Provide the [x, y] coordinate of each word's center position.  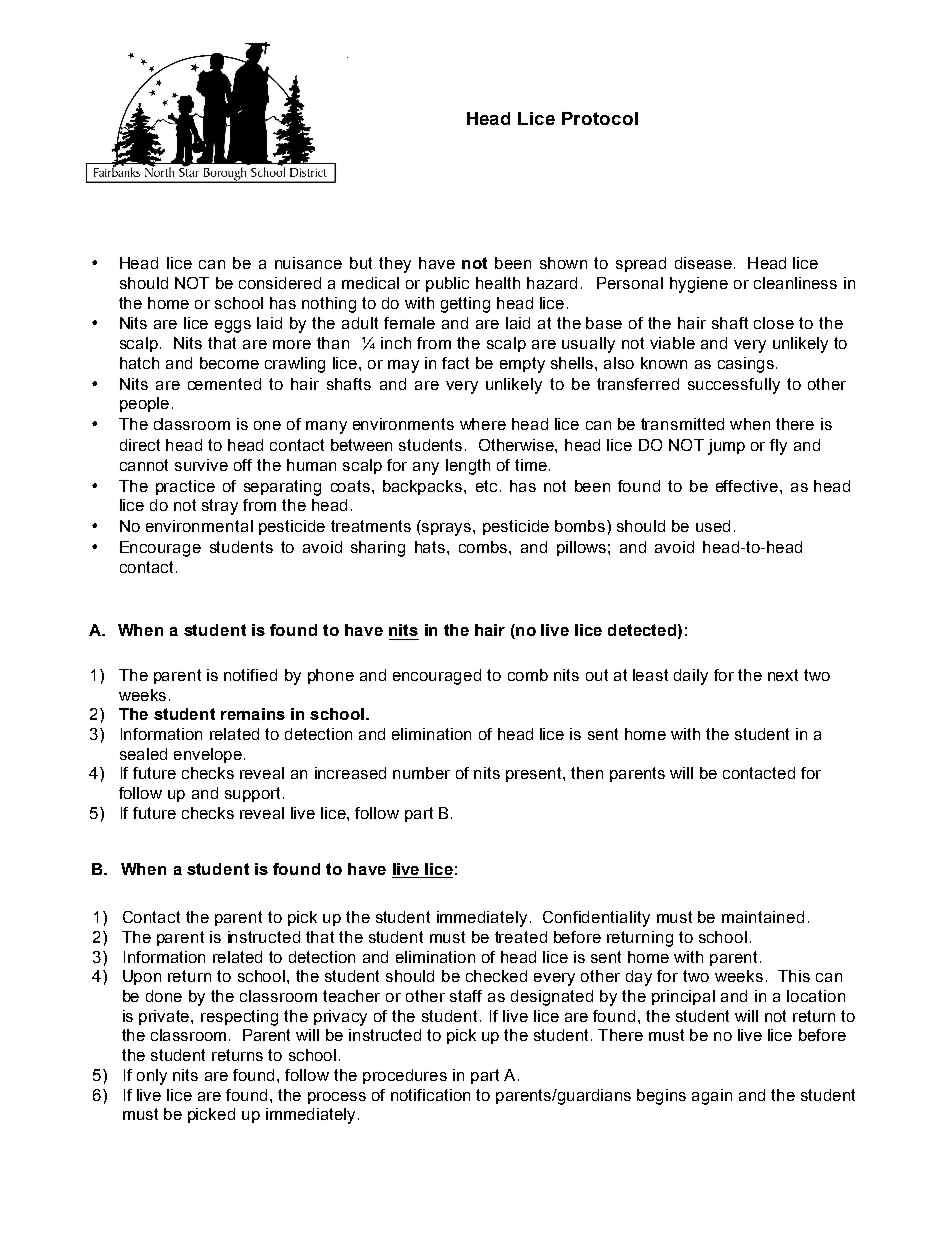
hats [431, 547]
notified [250, 675]
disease [703, 263]
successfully [734, 386]
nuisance [308, 263]
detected [642, 630]
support [252, 794]
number [421, 773]
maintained [763, 917]
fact [455, 363]
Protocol [600, 118]
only [152, 1077]
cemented [224, 384]
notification [430, 1095]
